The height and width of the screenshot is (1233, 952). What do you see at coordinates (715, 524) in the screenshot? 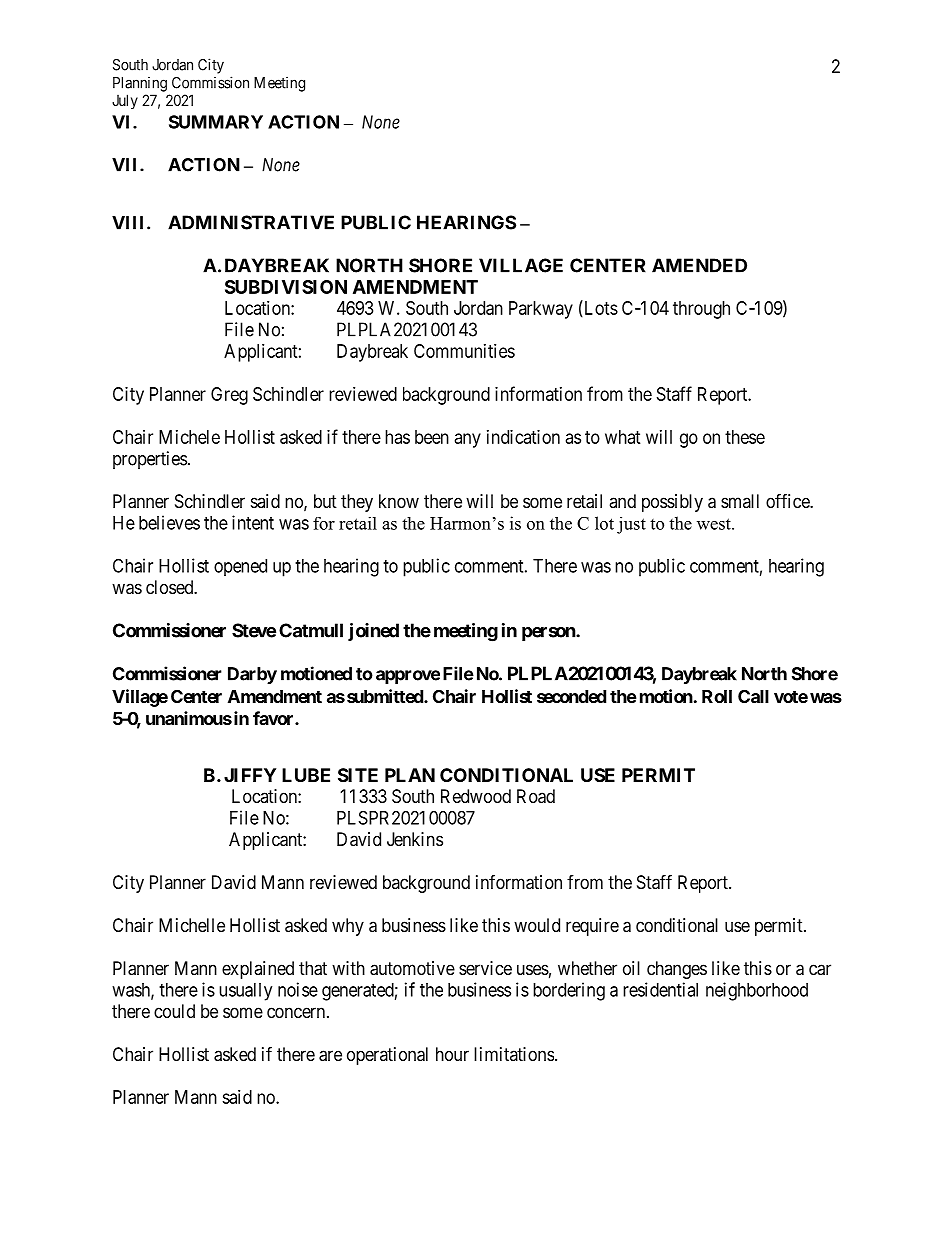
I see `west` at bounding box center [715, 524].
